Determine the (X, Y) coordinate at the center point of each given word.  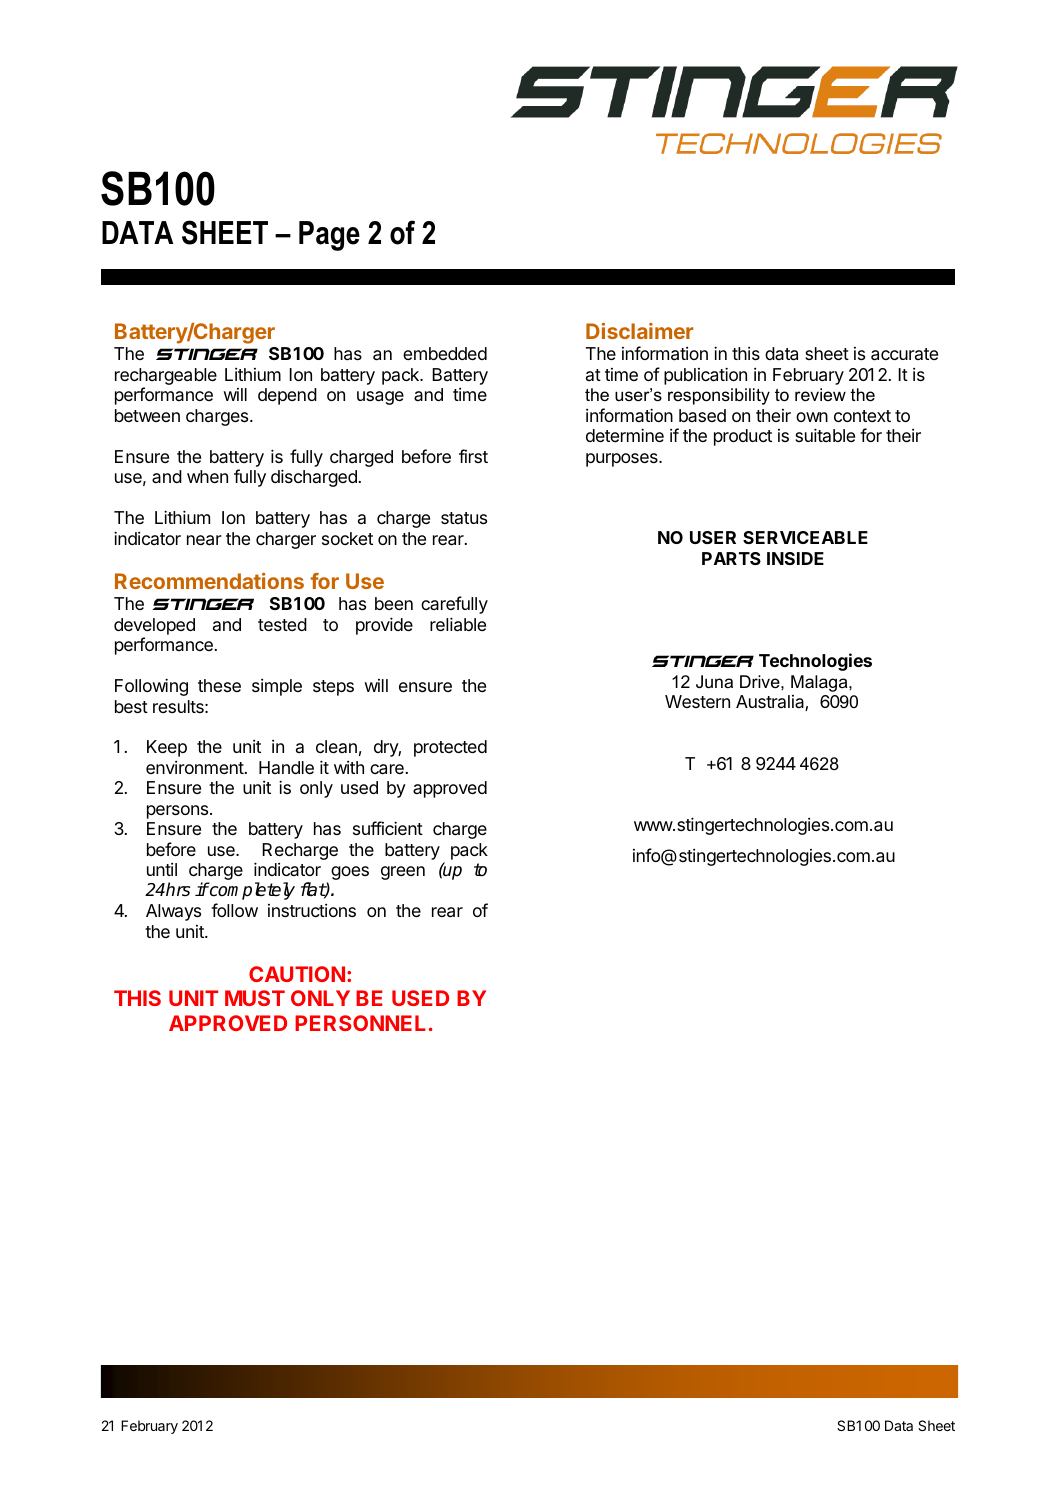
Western (697, 701)
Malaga (820, 683)
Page (329, 236)
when (207, 476)
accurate (904, 354)
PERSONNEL (360, 1023)
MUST (255, 998)
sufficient (388, 828)
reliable (458, 624)
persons (177, 812)
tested (282, 624)
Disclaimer (639, 331)
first (473, 456)
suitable (825, 435)
